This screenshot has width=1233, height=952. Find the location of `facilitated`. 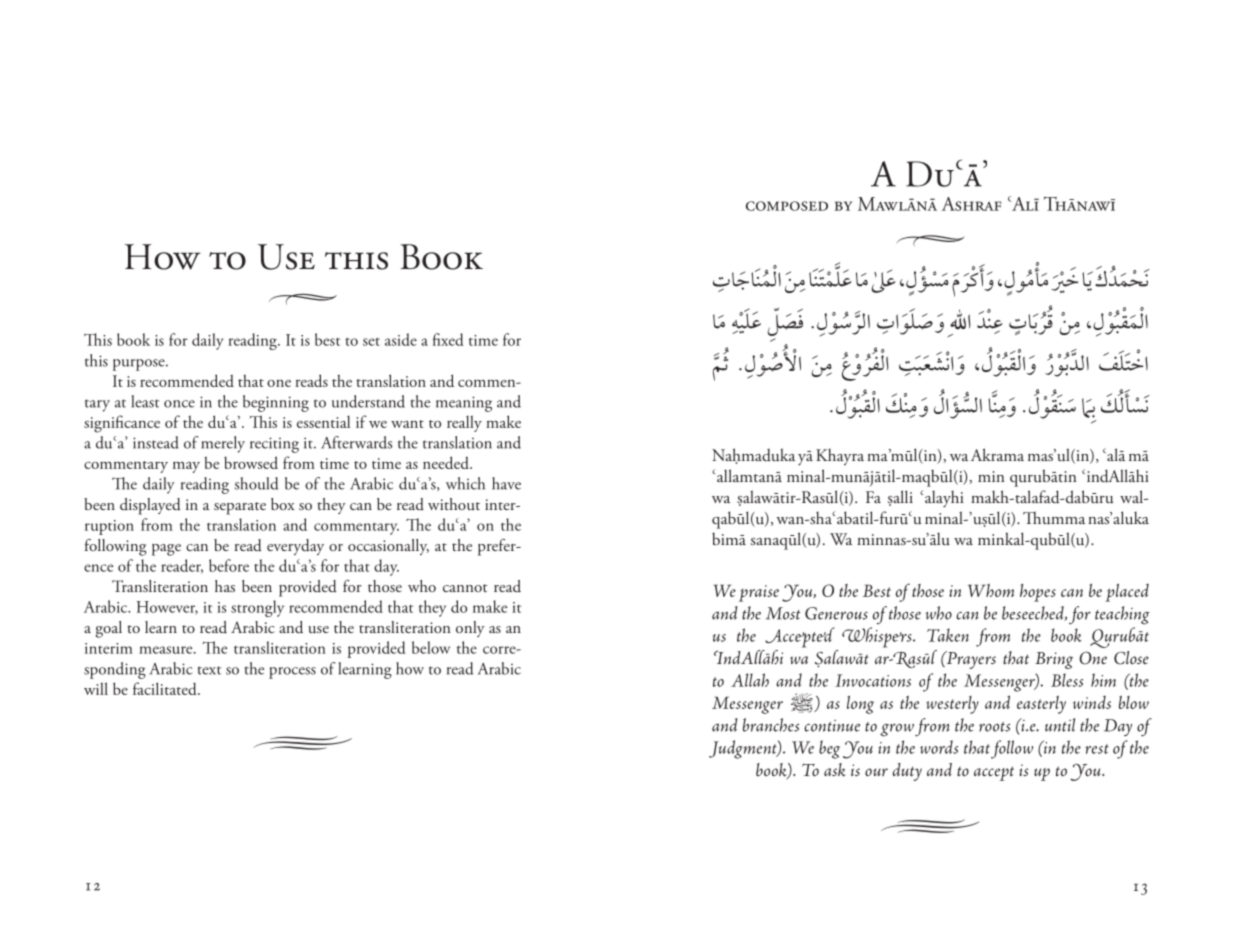

facilitated is located at coordinates (166, 688).
